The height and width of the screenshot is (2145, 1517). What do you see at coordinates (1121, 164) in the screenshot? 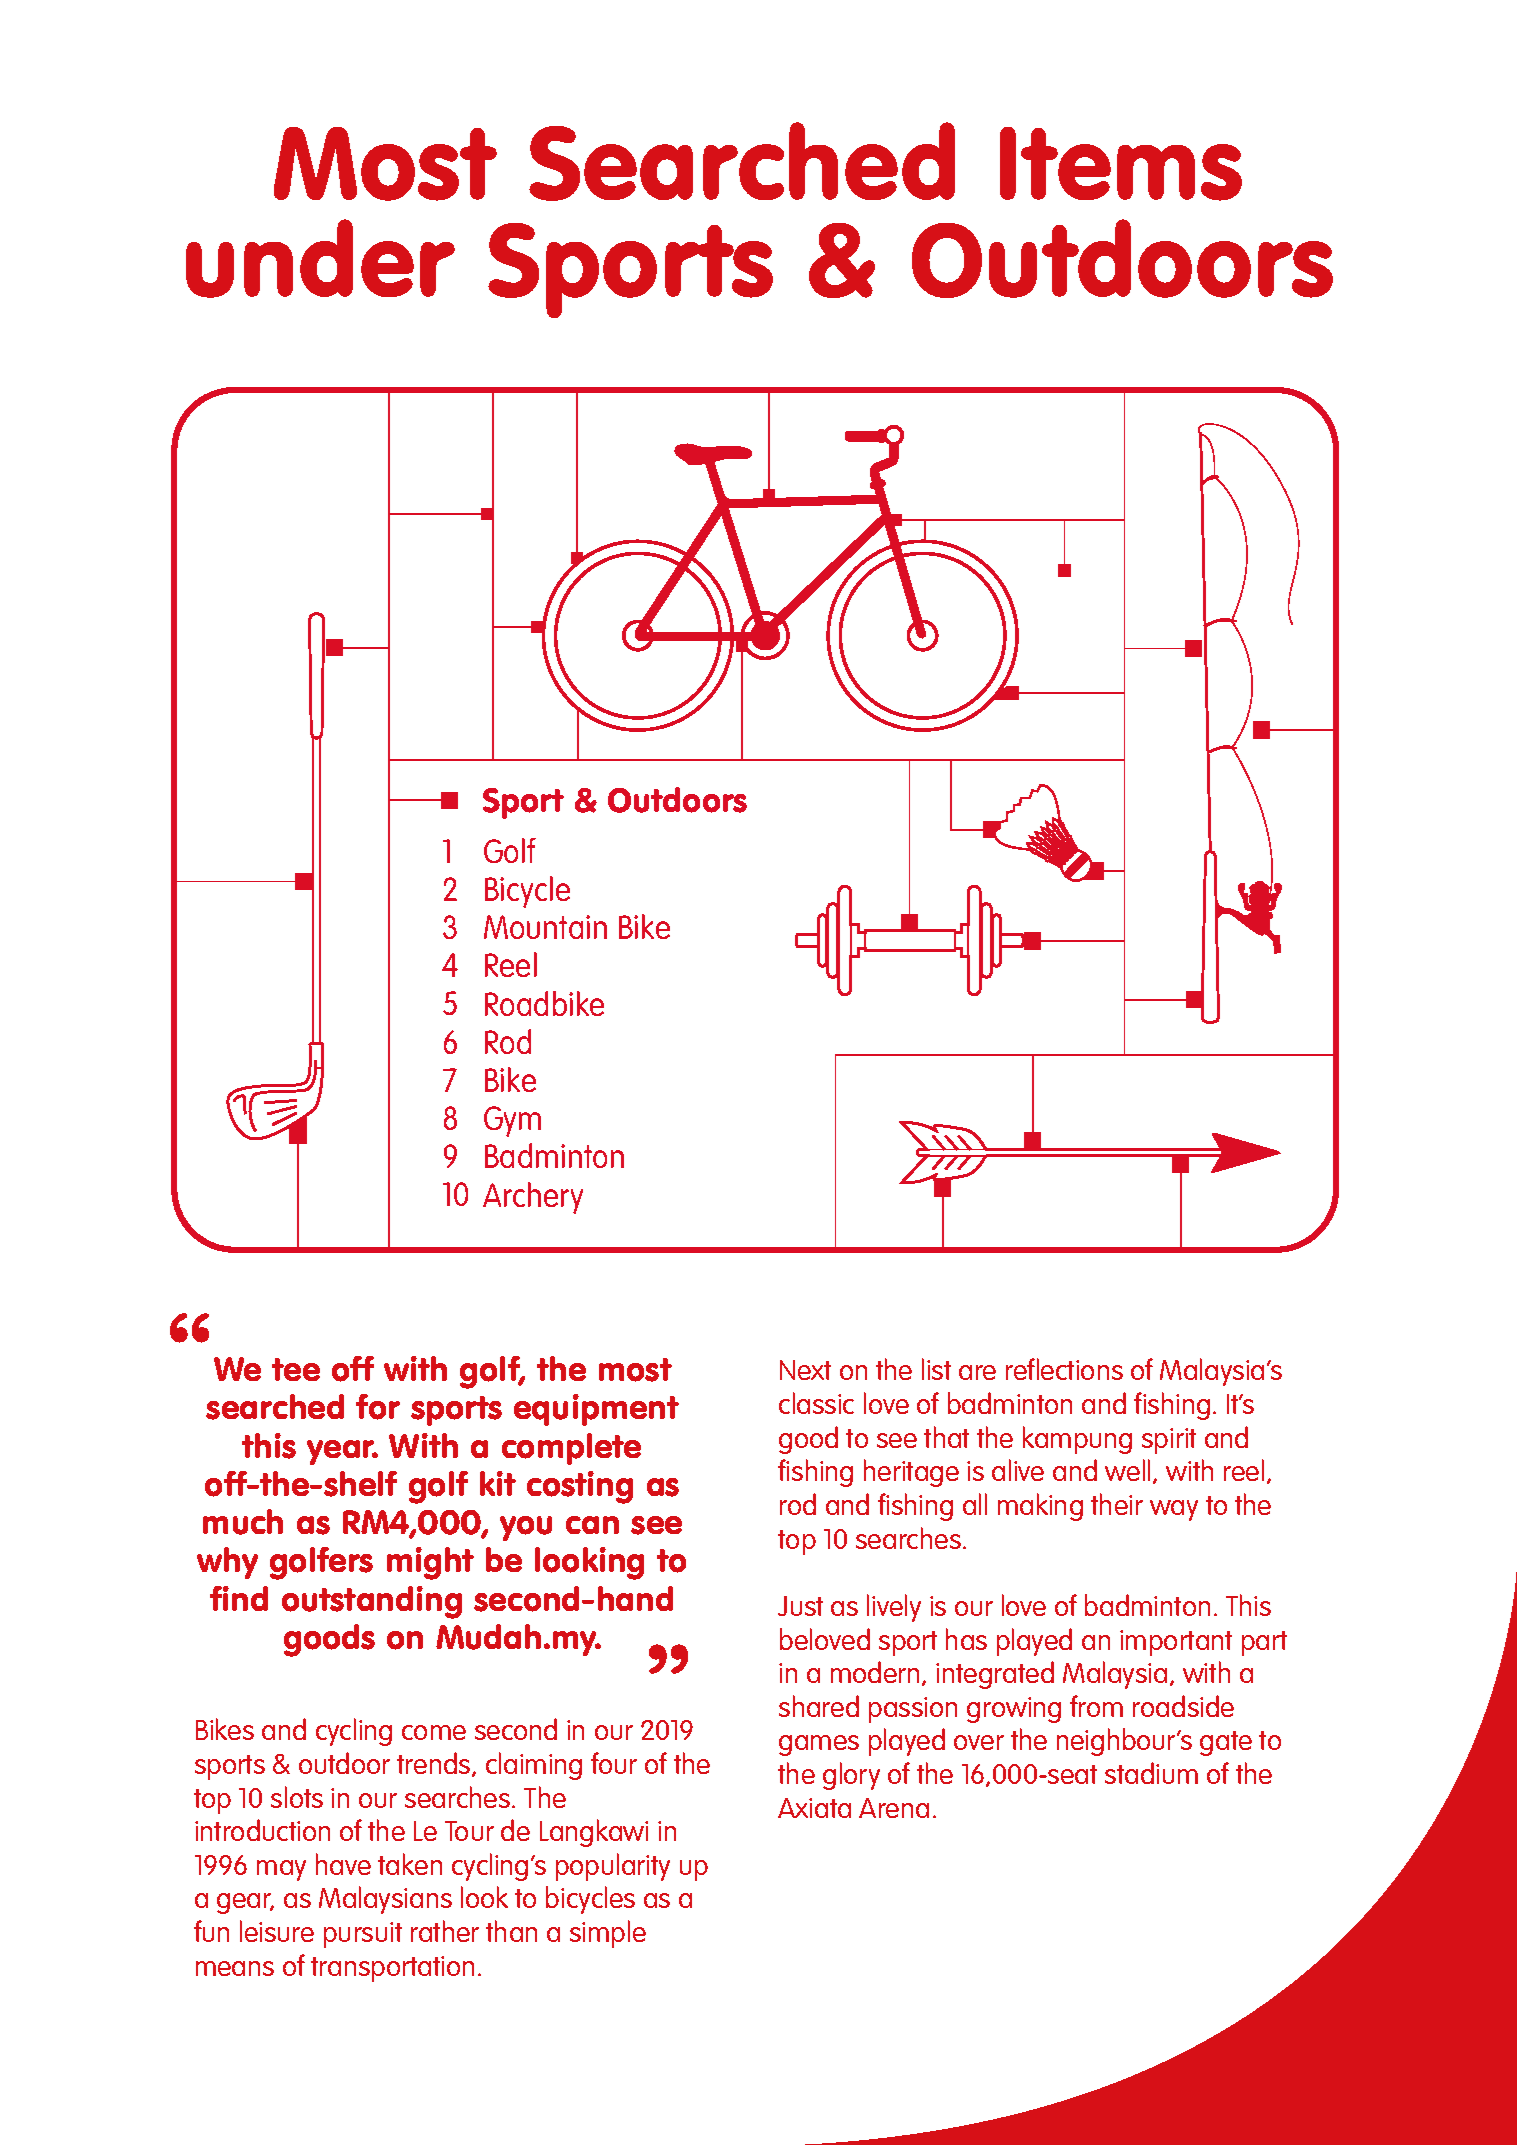
I see `Items` at bounding box center [1121, 164].
